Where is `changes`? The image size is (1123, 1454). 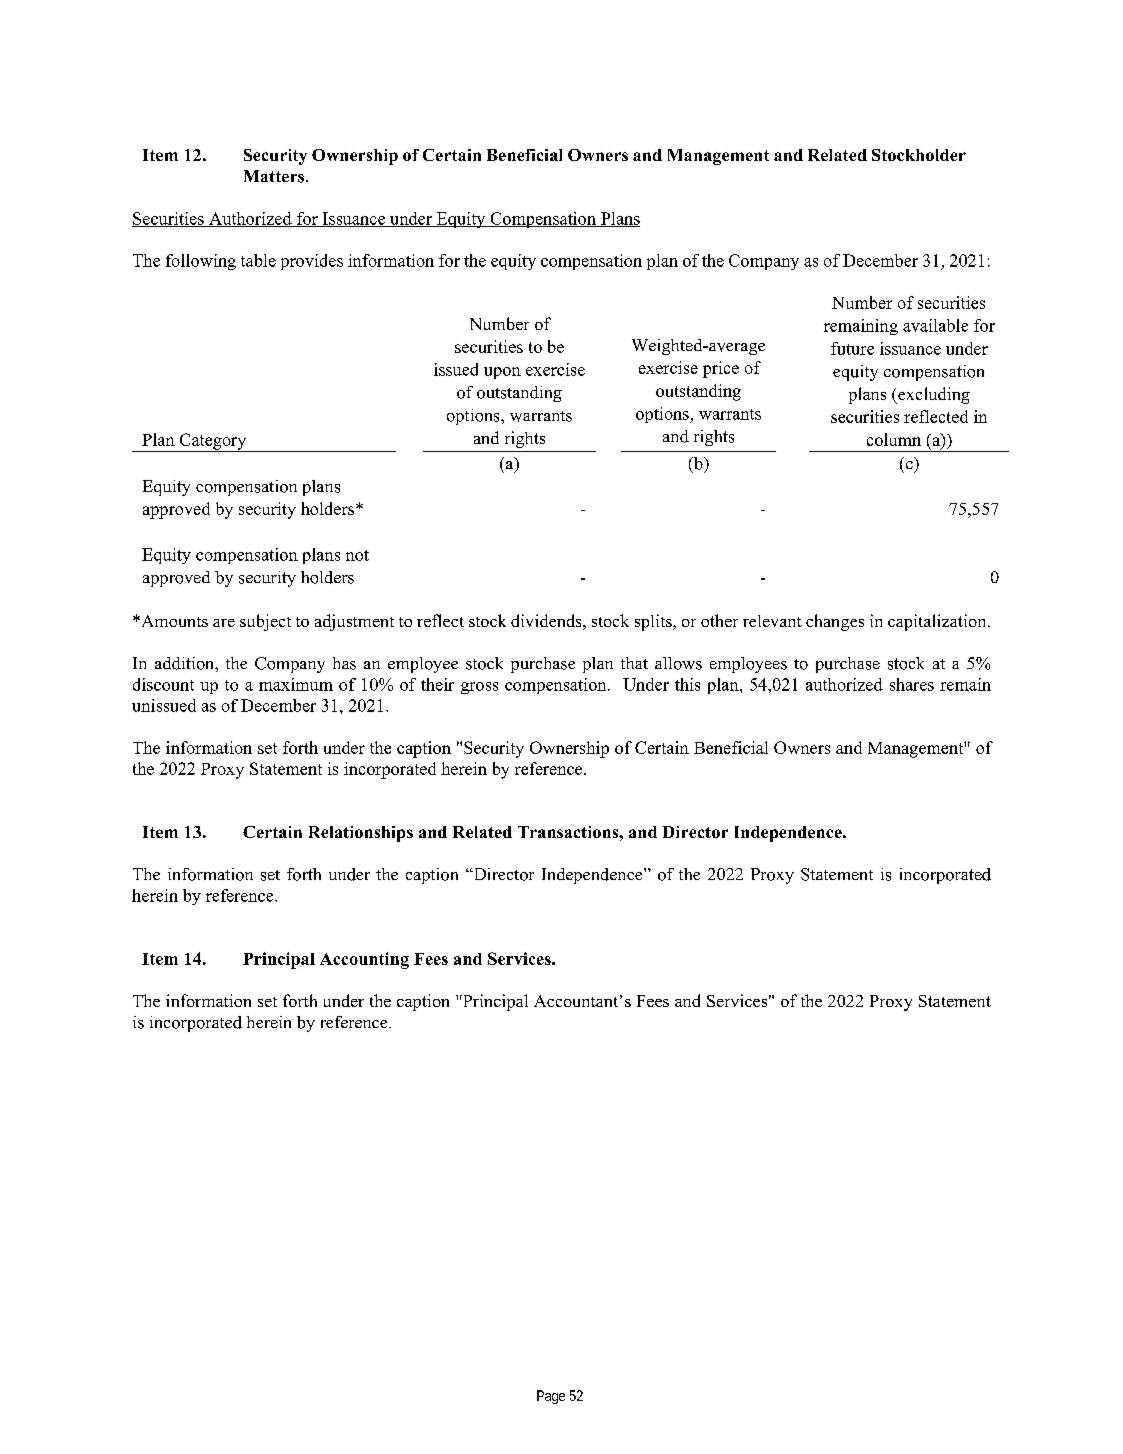
changes is located at coordinates (835, 622).
